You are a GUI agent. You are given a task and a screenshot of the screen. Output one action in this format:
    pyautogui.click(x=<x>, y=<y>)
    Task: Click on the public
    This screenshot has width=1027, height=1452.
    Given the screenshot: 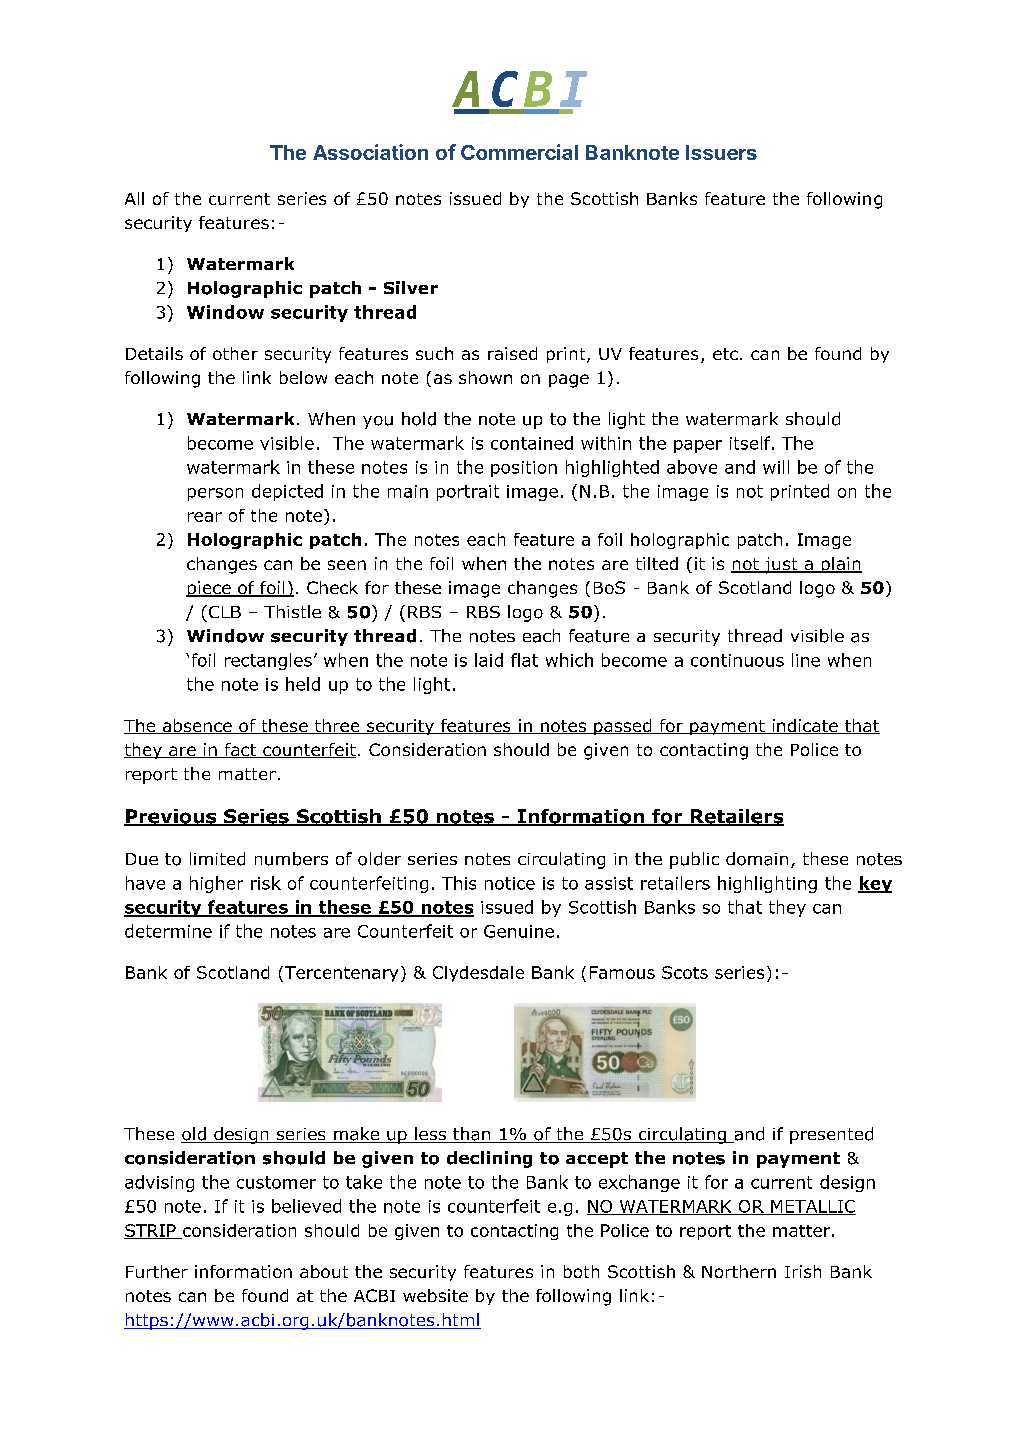 What is the action you would take?
    pyautogui.click(x=694, y=860)
